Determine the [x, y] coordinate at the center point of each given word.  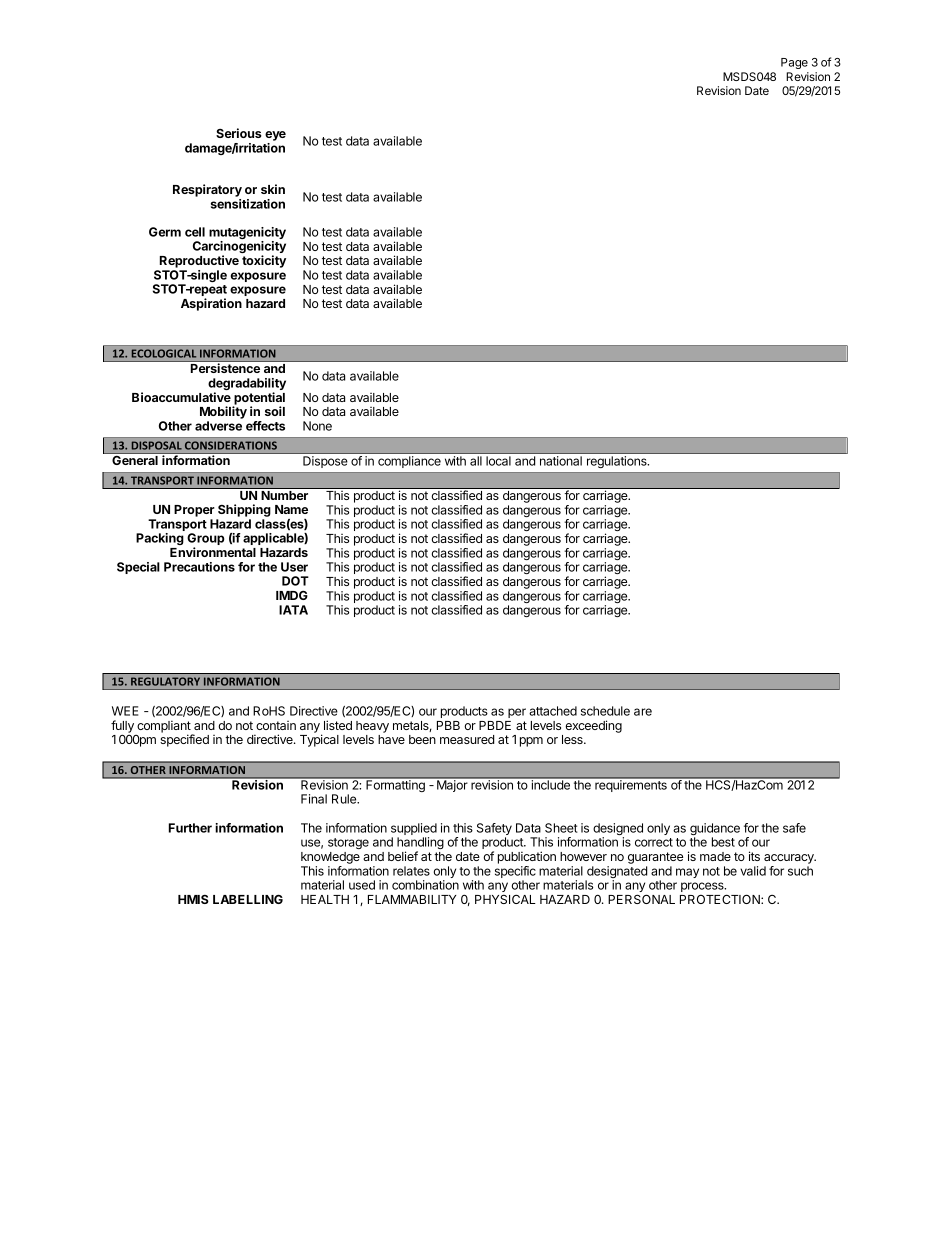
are [643, 712]
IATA [293, 610]
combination [425, 885]
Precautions [199, 567]
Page [794, 63]
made [715, 856]
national [561, 461]
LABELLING [248, 899]
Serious [239, 133]
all [476, 461]
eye [275, 136]
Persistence [225, 368]
